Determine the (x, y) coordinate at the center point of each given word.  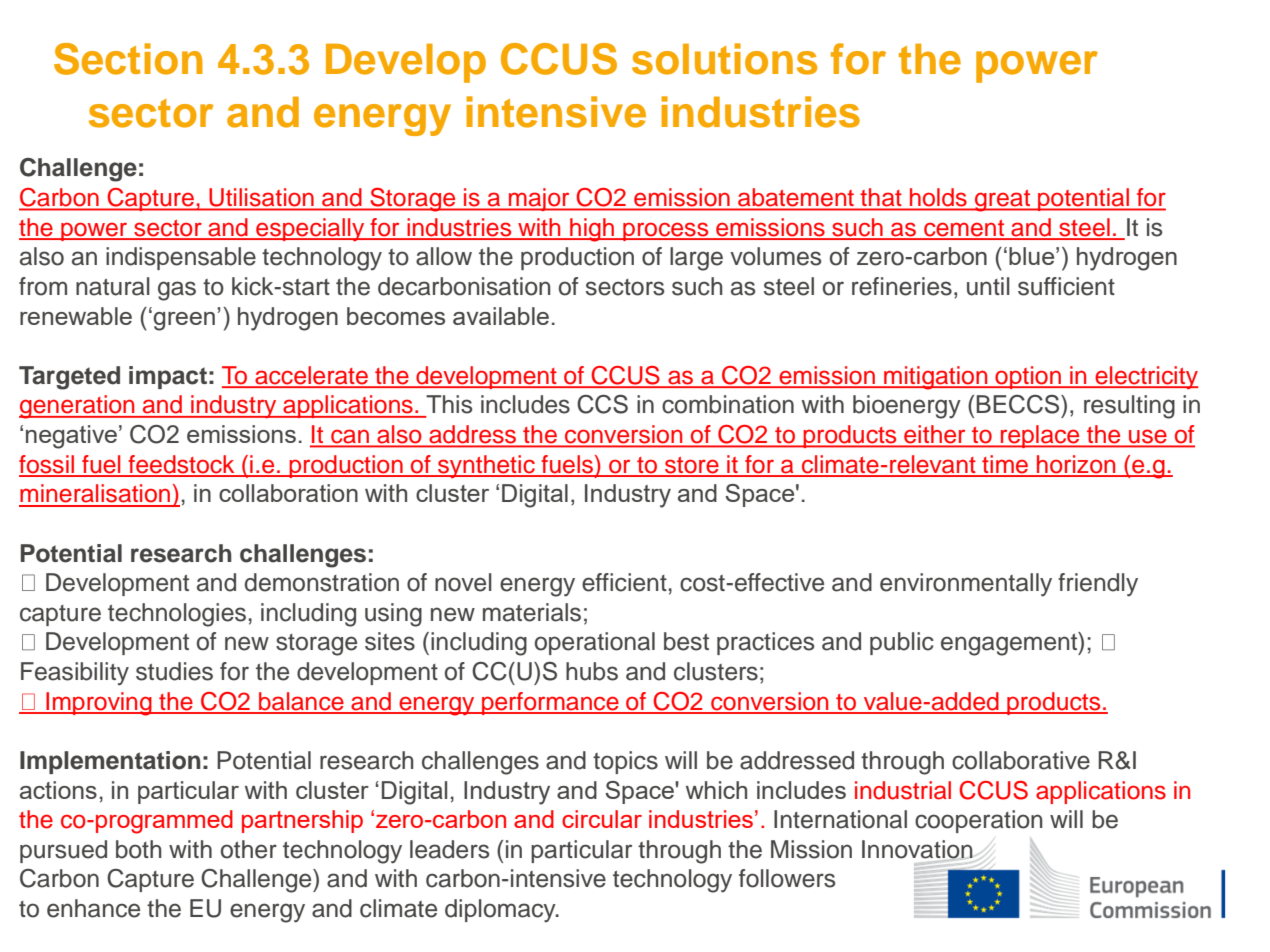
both (138, 849)
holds (938, 197)
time (1005, 465)
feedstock (181, 465)
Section (128, 59)
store (692, 466)
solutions (724, 59)
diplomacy (501, 911)
